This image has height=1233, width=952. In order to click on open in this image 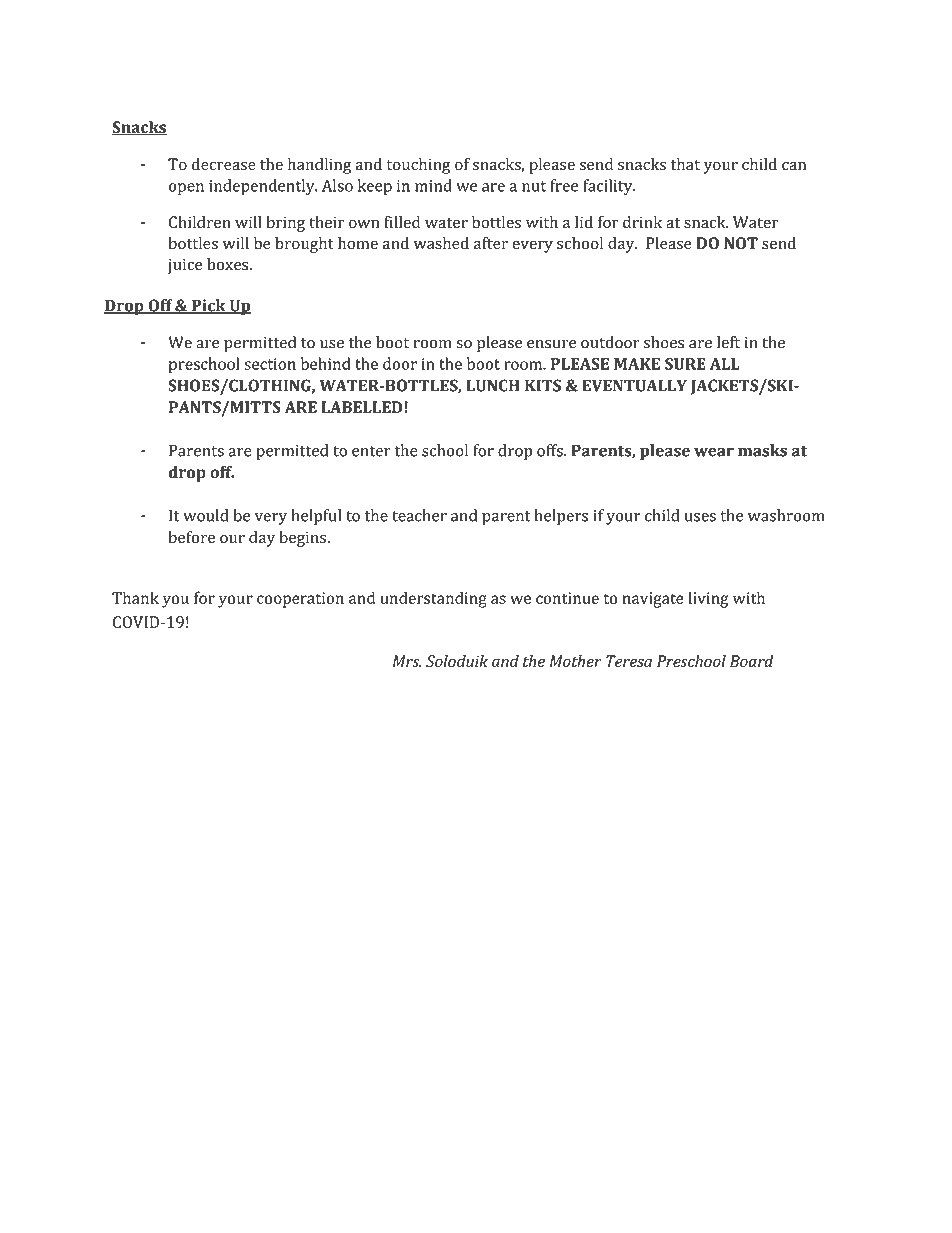, I will do `click(186, 189)`.
